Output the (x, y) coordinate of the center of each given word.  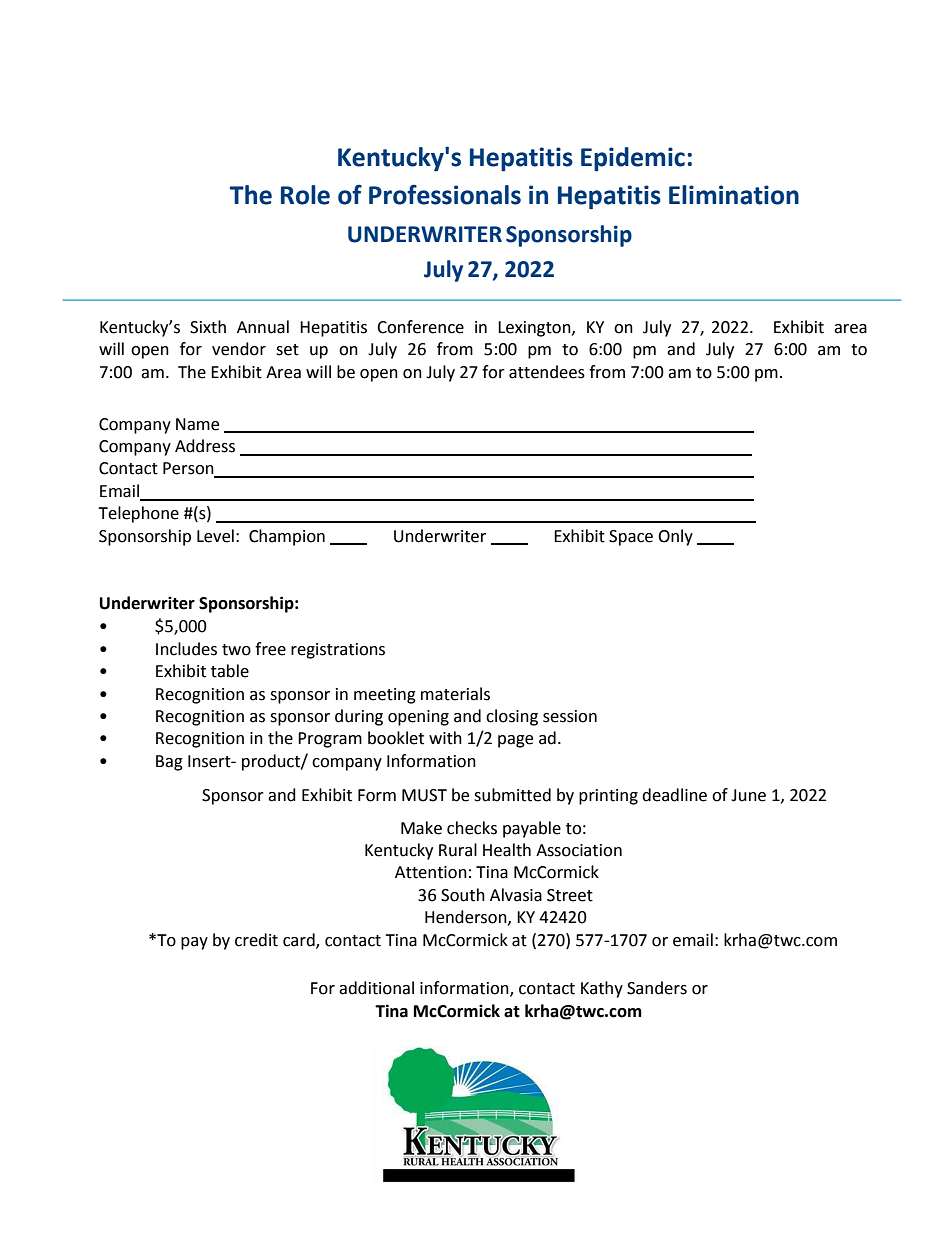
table (230, 671)
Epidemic (633, 159)
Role (305, 195)
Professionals (445, 195)
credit (256, 940)
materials (455, 694)
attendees (547, 372)
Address (205, 446)
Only (675, 537)
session (570, 716)
